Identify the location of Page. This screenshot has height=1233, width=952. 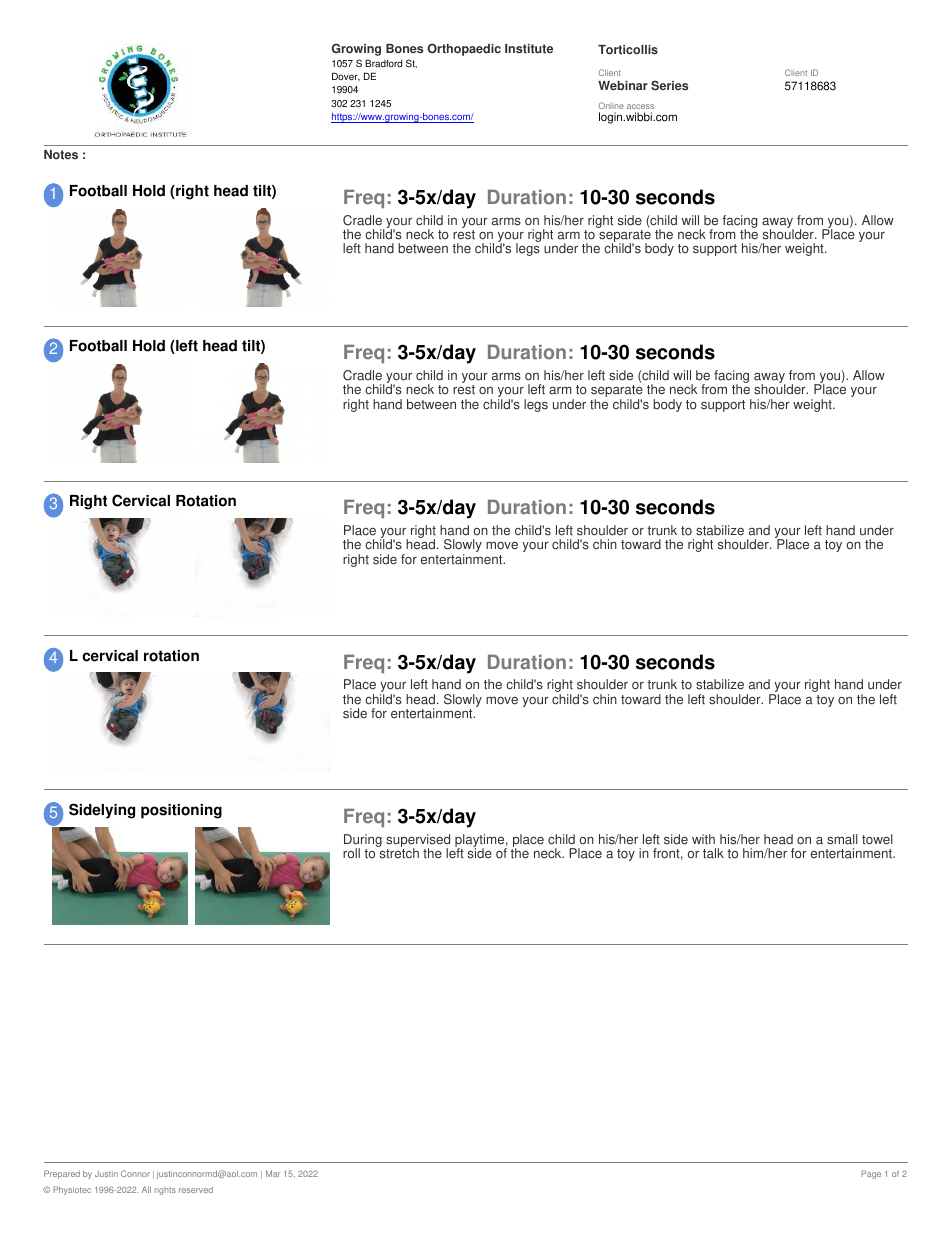
(871, 1174).
